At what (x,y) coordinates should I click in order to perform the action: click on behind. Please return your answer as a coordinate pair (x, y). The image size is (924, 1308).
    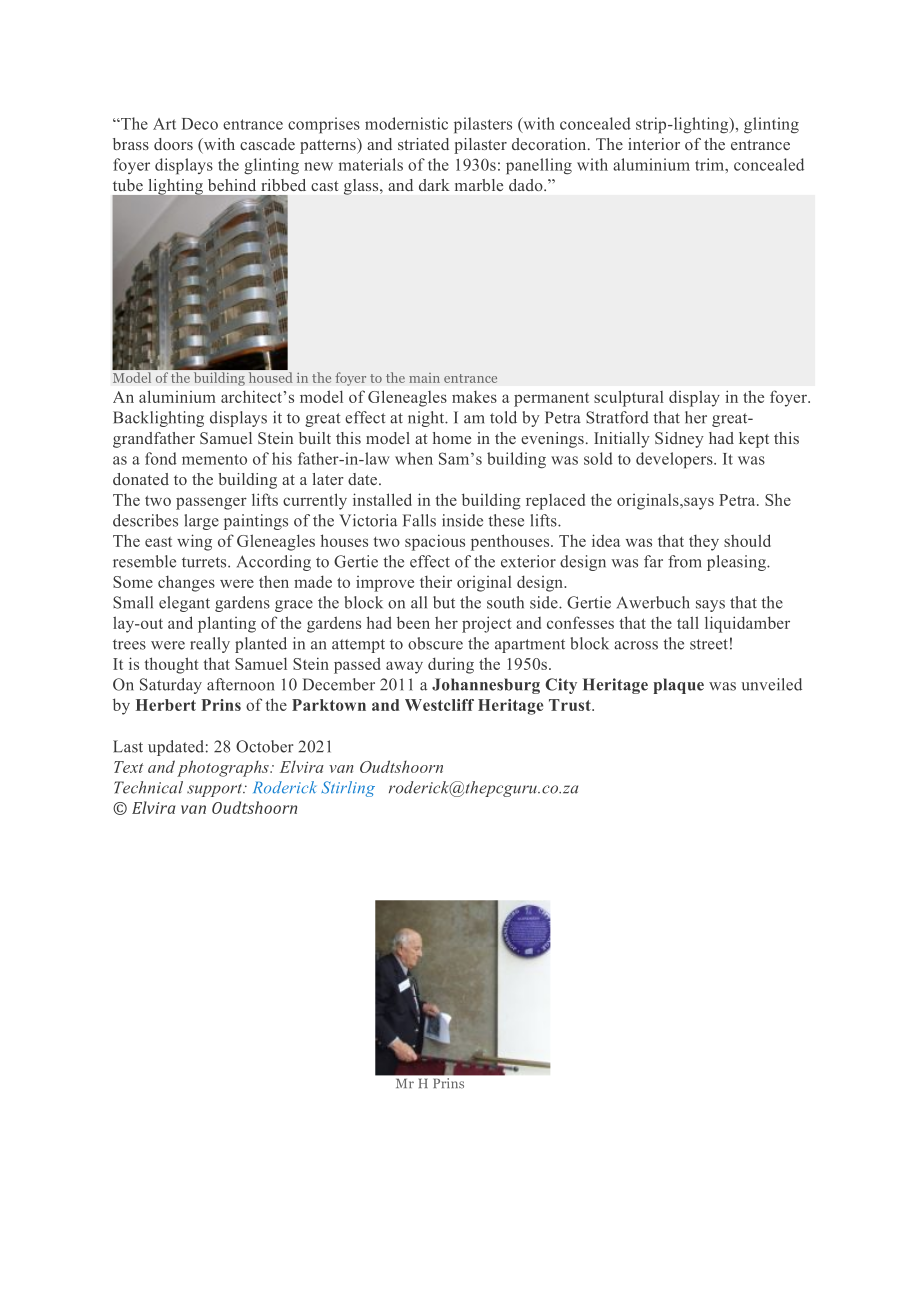
    Looking at the image, I should click on (232, 185).
